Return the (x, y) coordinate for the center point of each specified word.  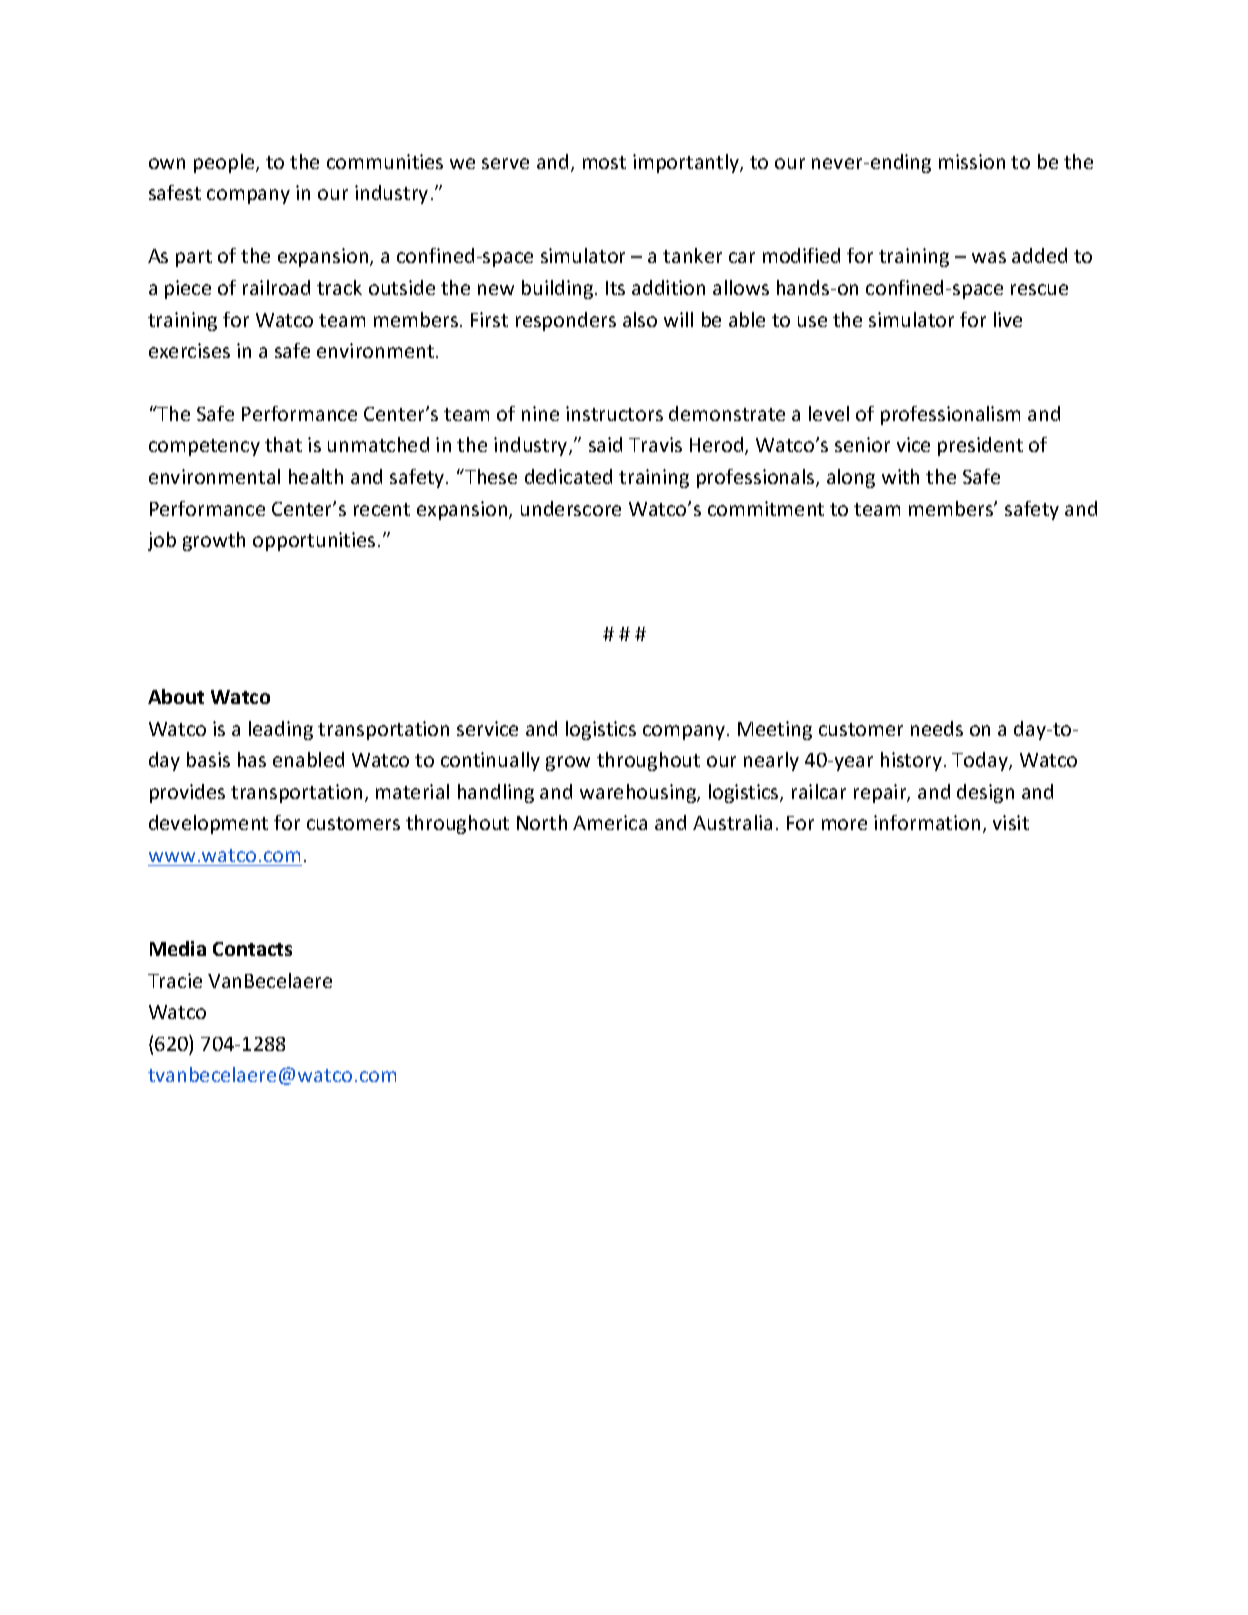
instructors (614, 413)
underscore (571, 508)
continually (490, 761)
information (927, 822)
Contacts (252, 949)
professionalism (950, 415)
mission (972, 161)
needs (937, 728)
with (900, 476)
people (225, 163)
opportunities (314, 541)
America (610, 822)
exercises (189, 350)
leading (281, 730)
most (604, 162)
